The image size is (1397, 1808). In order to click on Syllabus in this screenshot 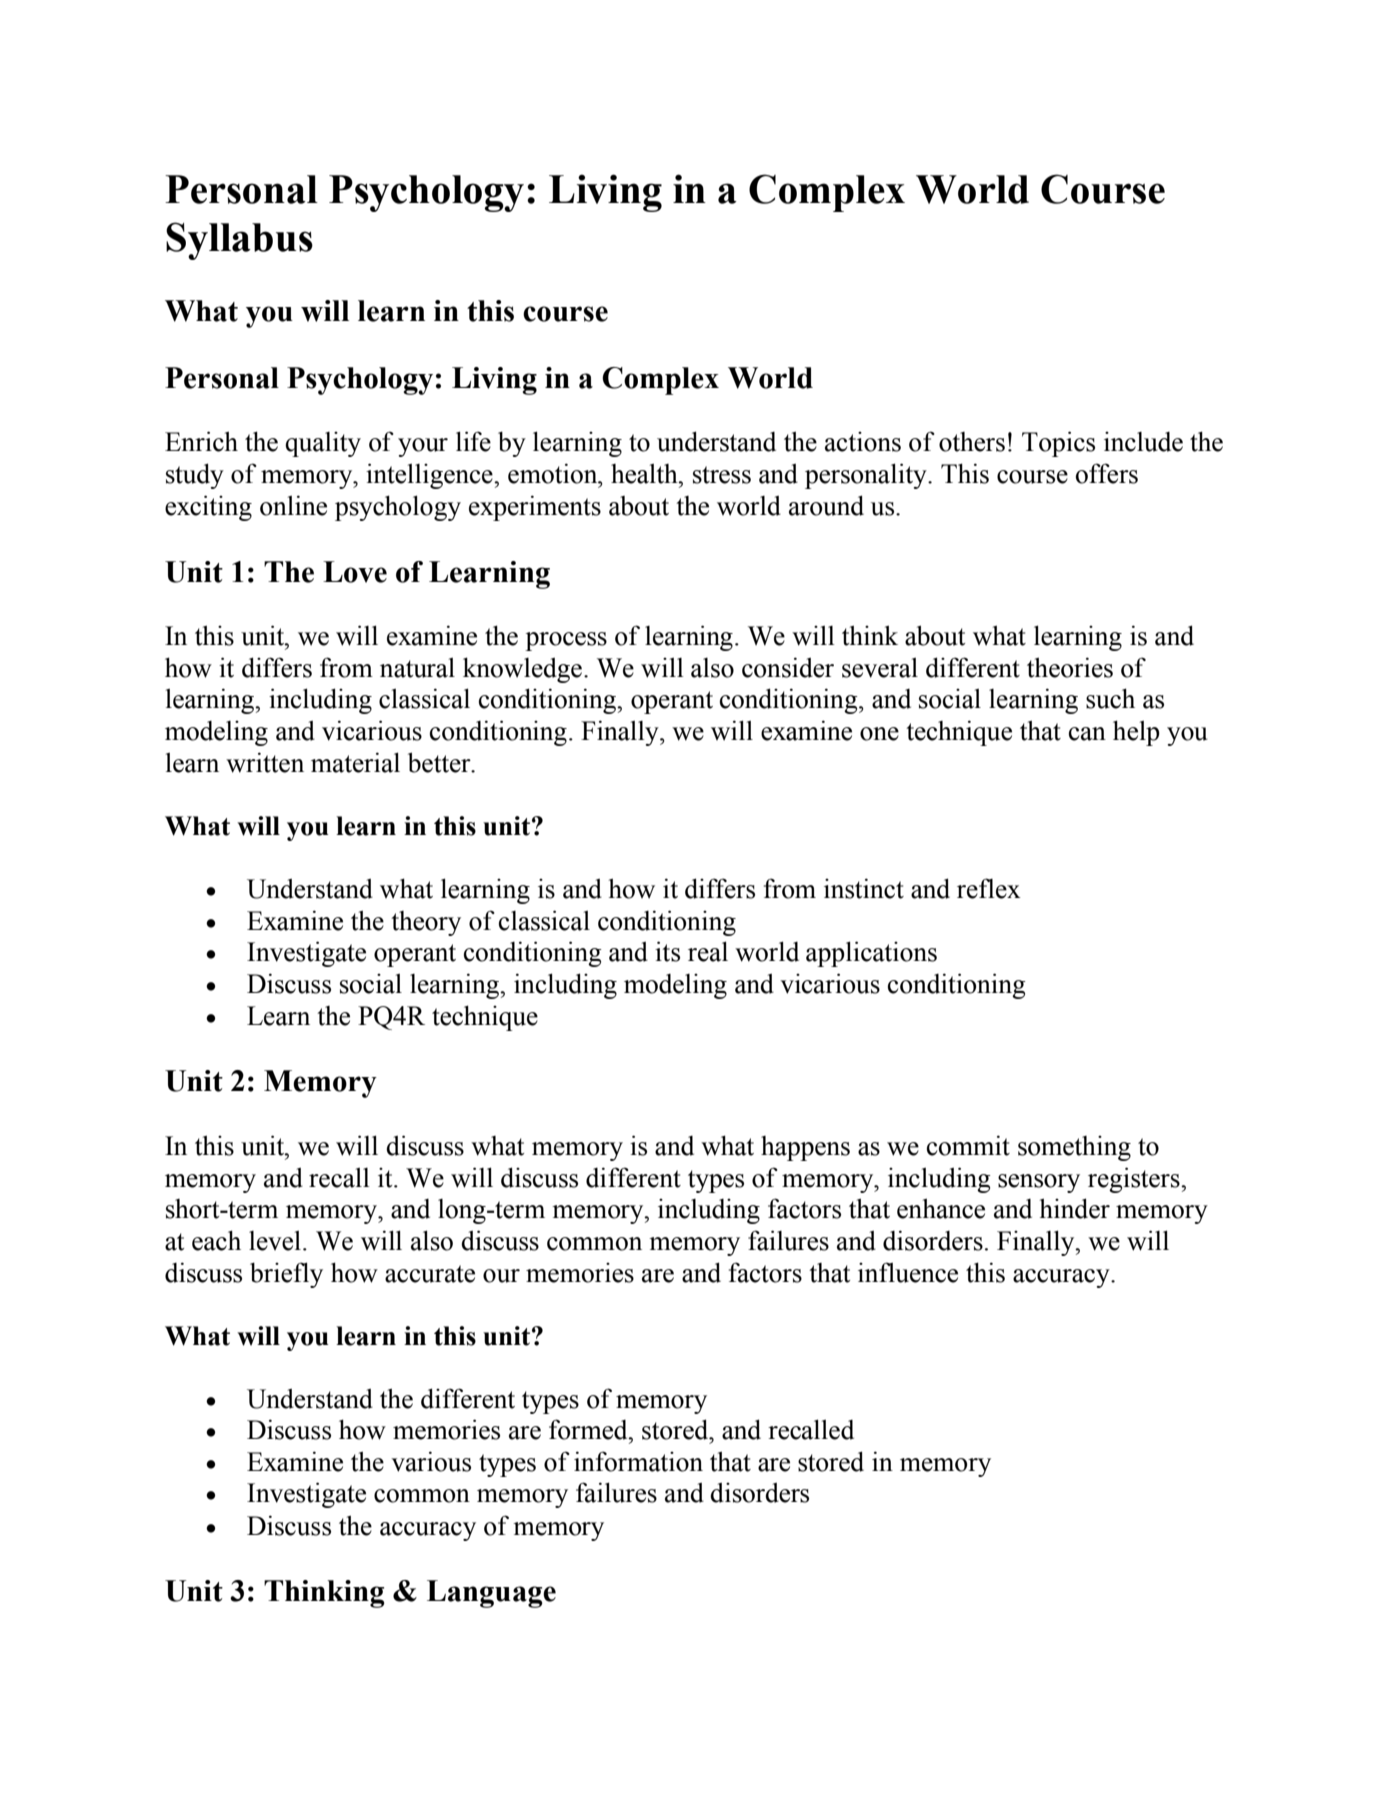, I will do `click(239, 241)`.
